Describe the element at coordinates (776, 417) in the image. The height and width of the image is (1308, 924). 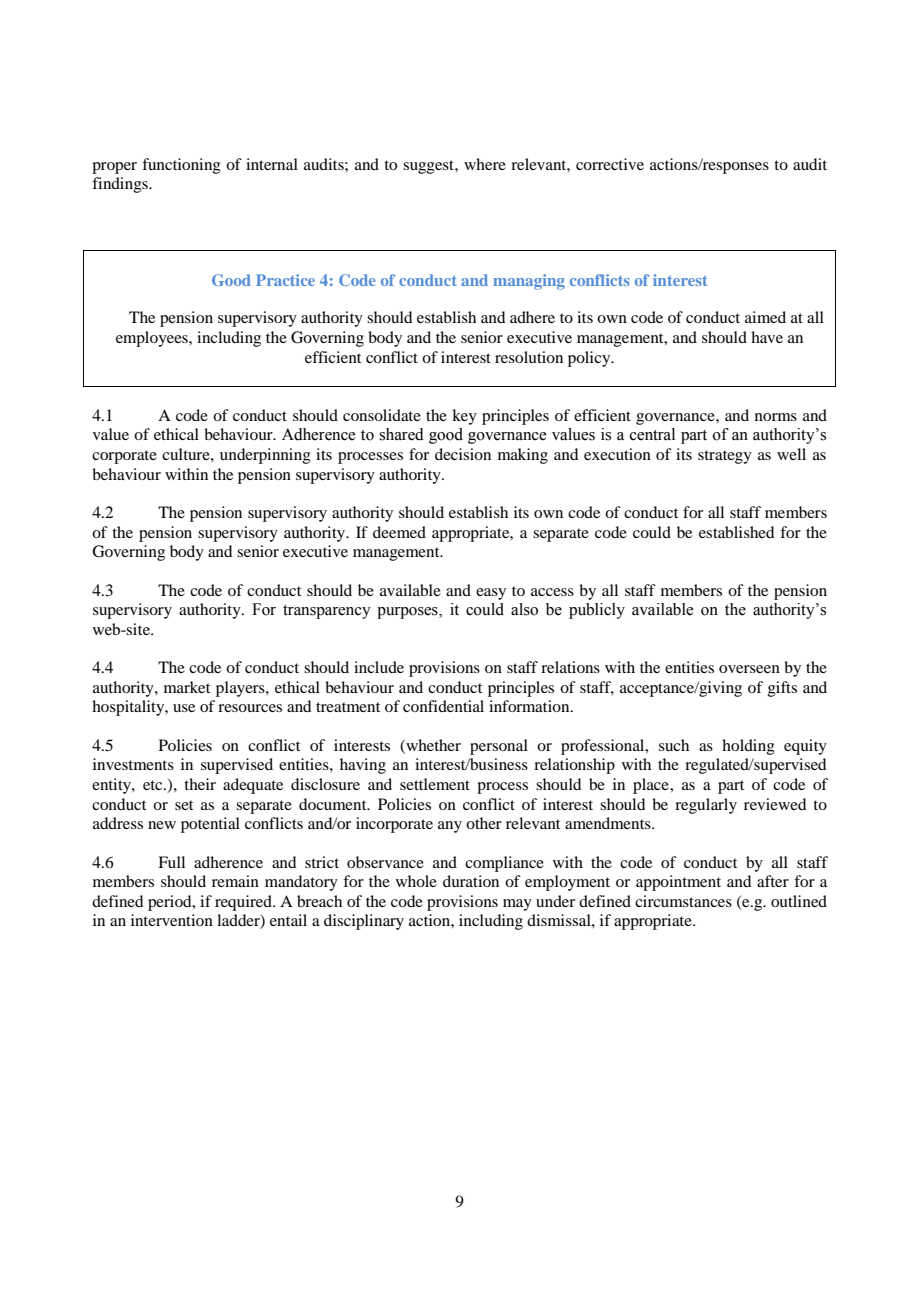
I see `norms` at that location.
